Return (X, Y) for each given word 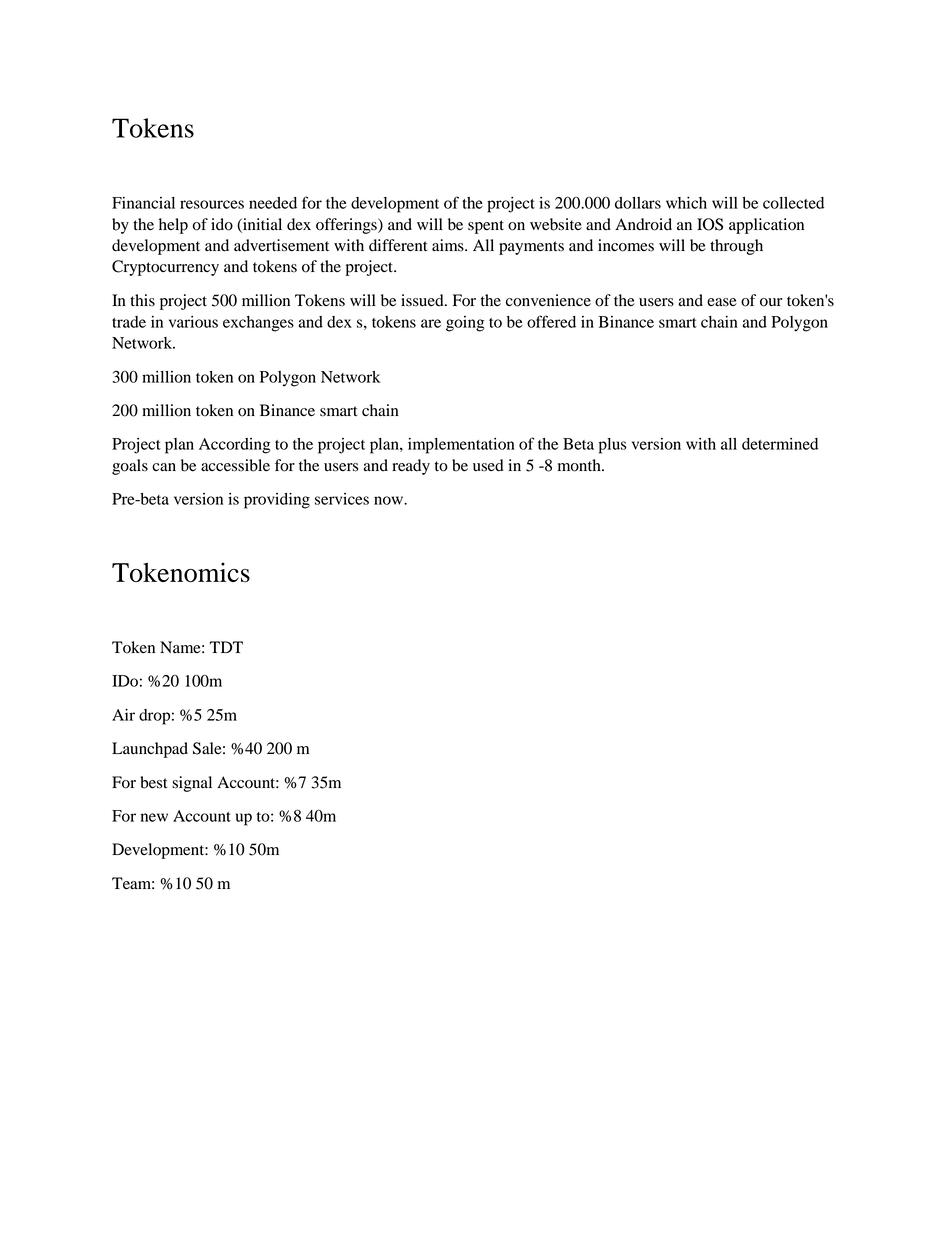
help (173, 226)
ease (722, 302)
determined (780, 444)
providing (277, 501)
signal (192, 784)
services (342, 499)
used (488, 465)
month (580, 465)
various (193, 322)
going (465, 324)
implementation (461, 446)
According (235, 446)
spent (486, 227)
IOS (710, 224)
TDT (226, 647)
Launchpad (150, 750)
